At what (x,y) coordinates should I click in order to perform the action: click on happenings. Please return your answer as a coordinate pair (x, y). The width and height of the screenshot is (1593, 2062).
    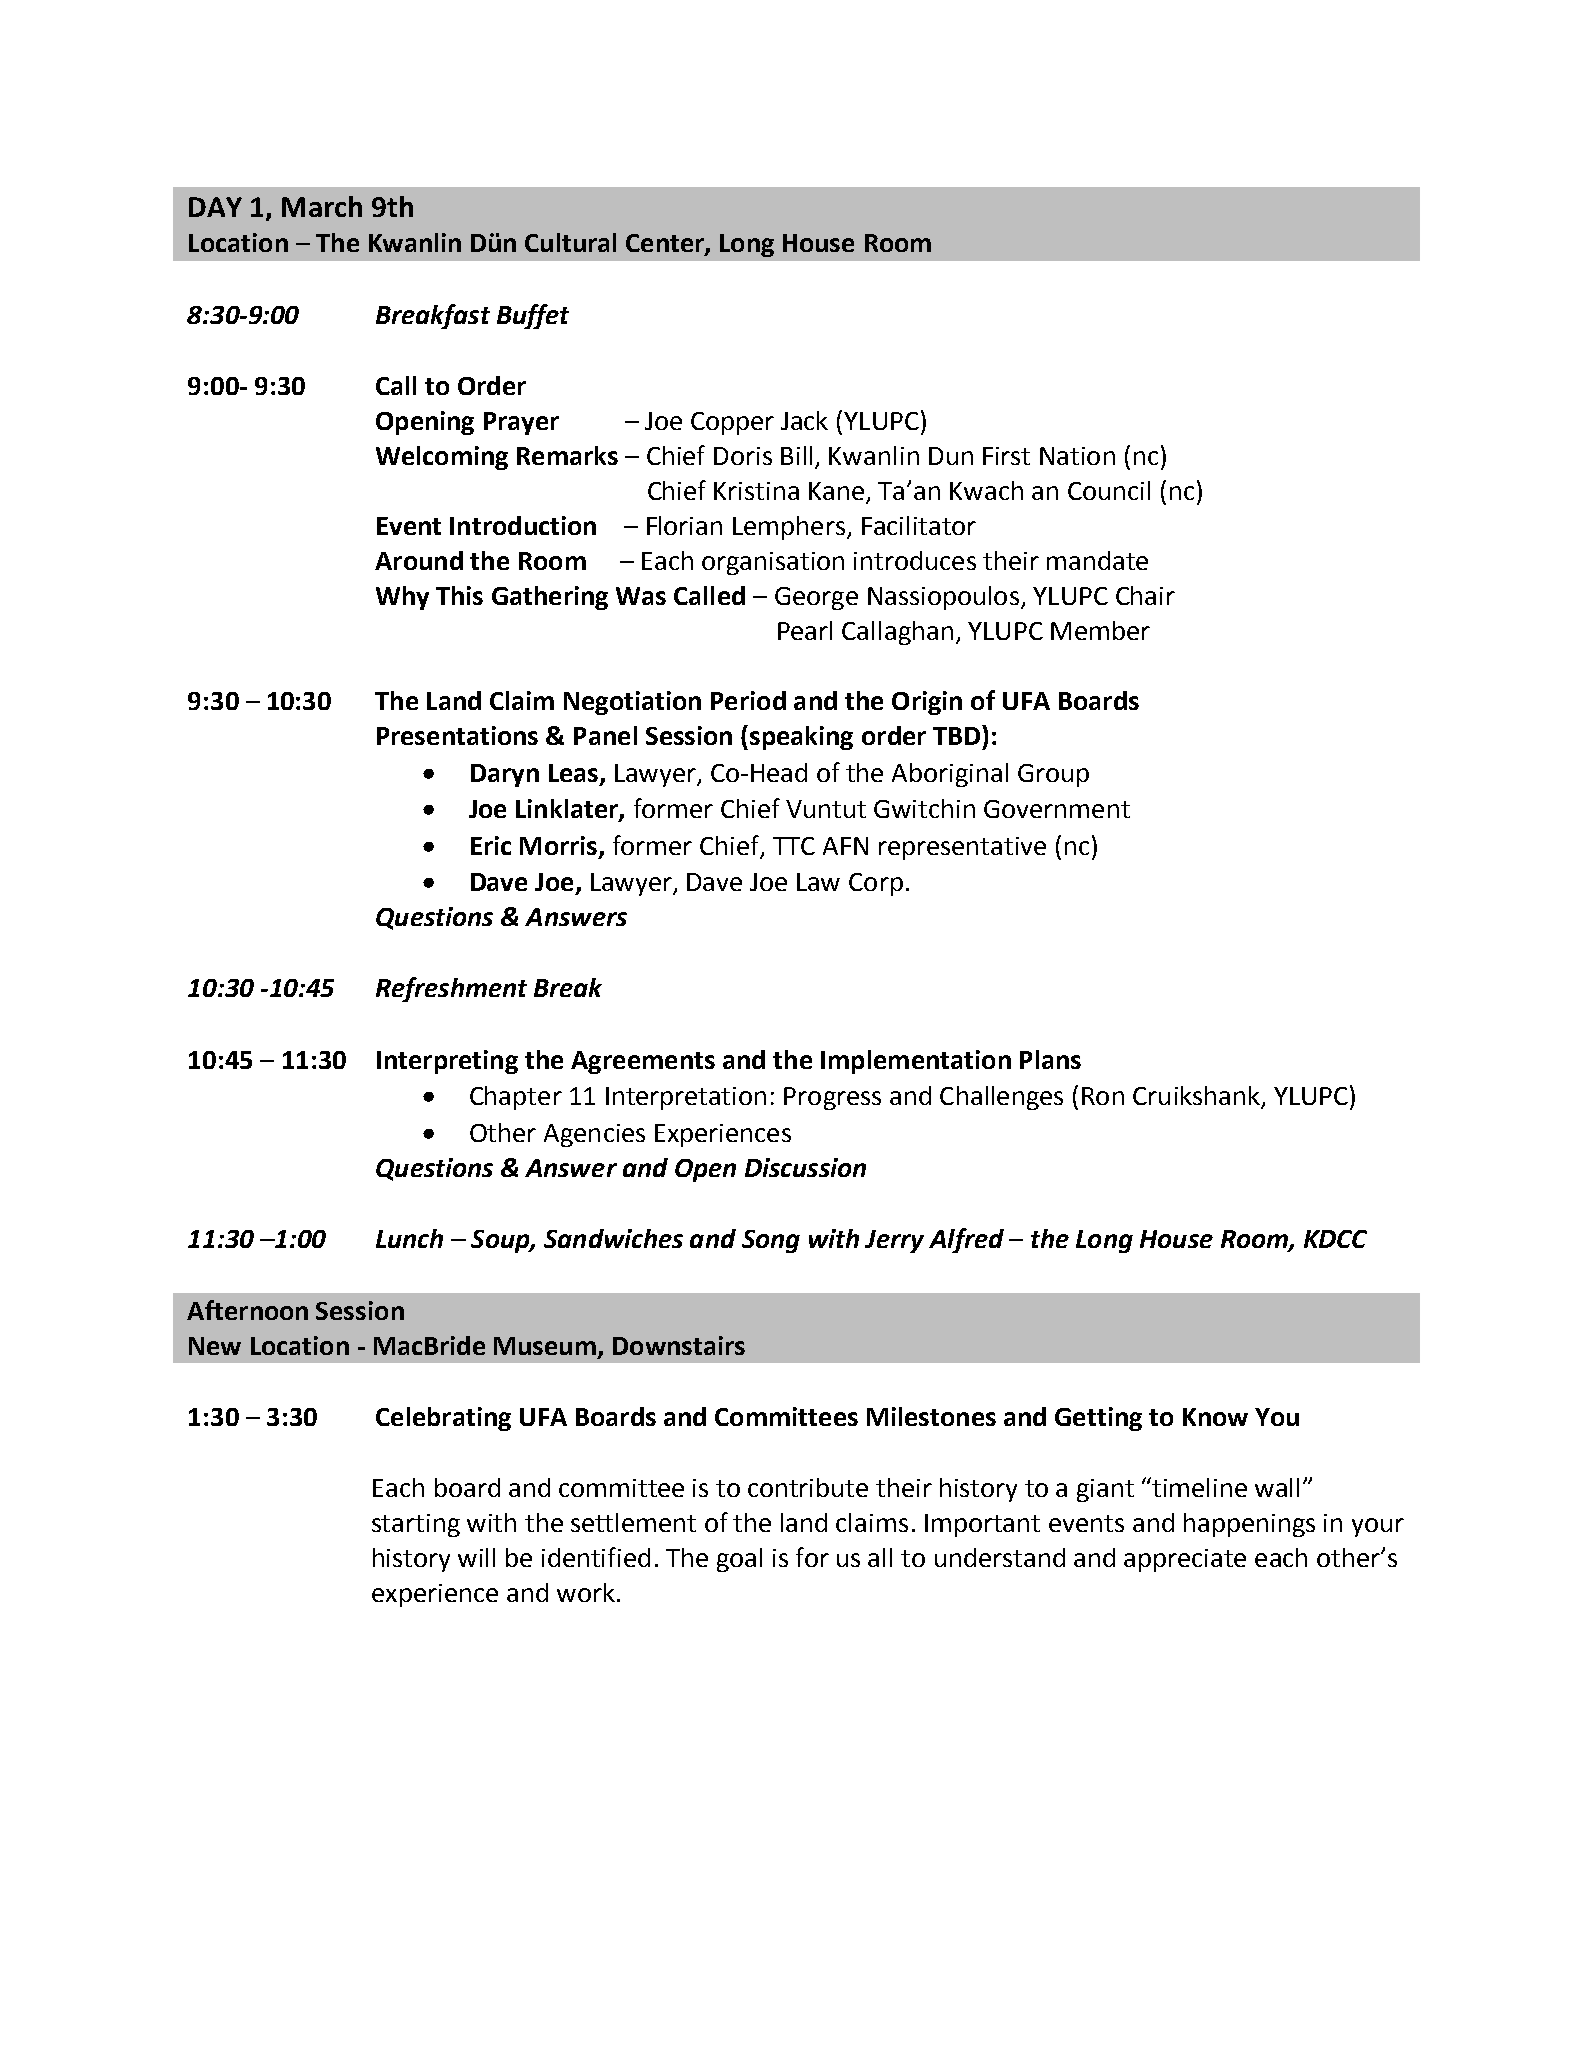
    Looking at the image, I should click on (1249, 1525).
